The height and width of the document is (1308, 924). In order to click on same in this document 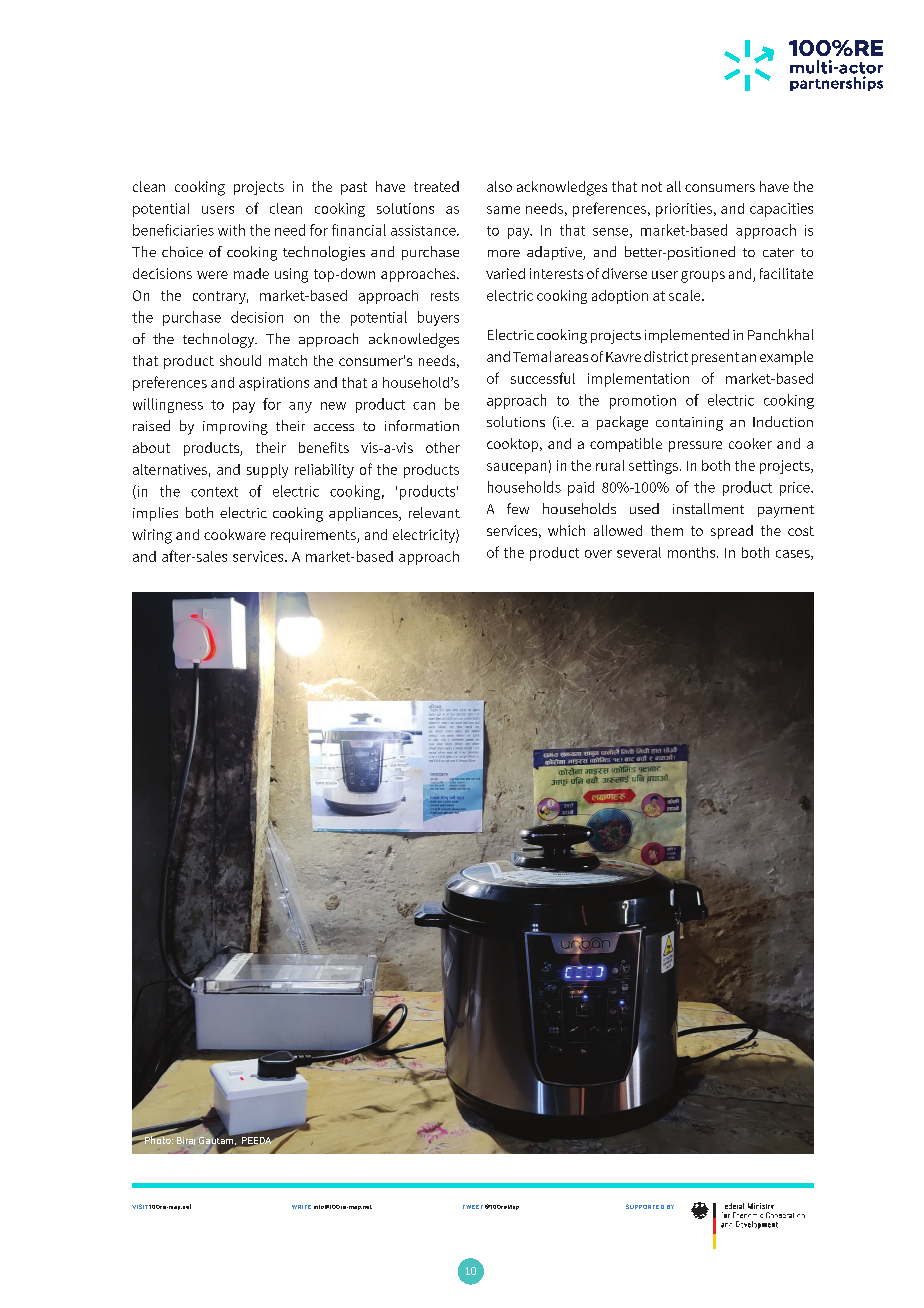, I will do `click(503, 210)`.
